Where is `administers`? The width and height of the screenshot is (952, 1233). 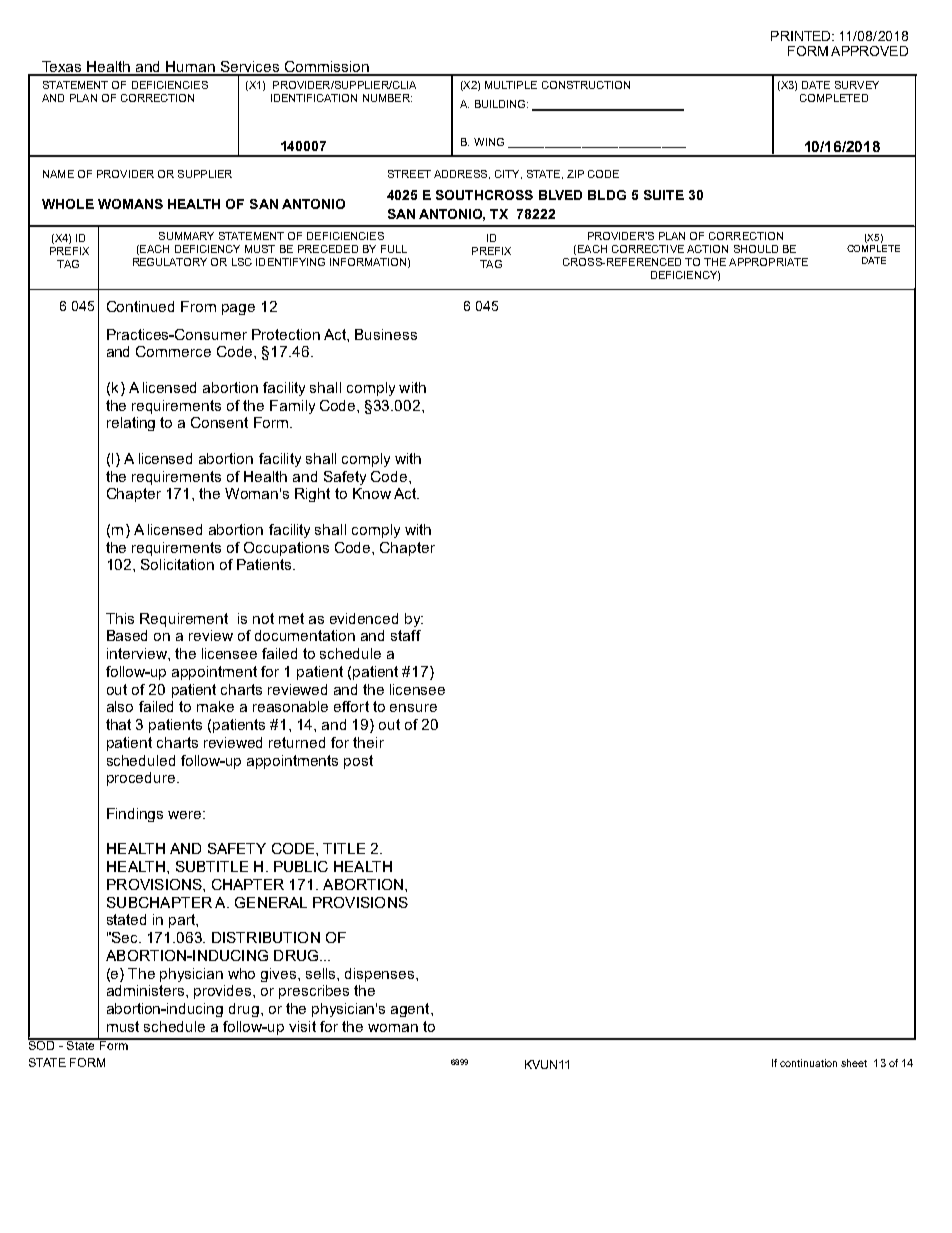 administers is located at coordinates (147, 990).
